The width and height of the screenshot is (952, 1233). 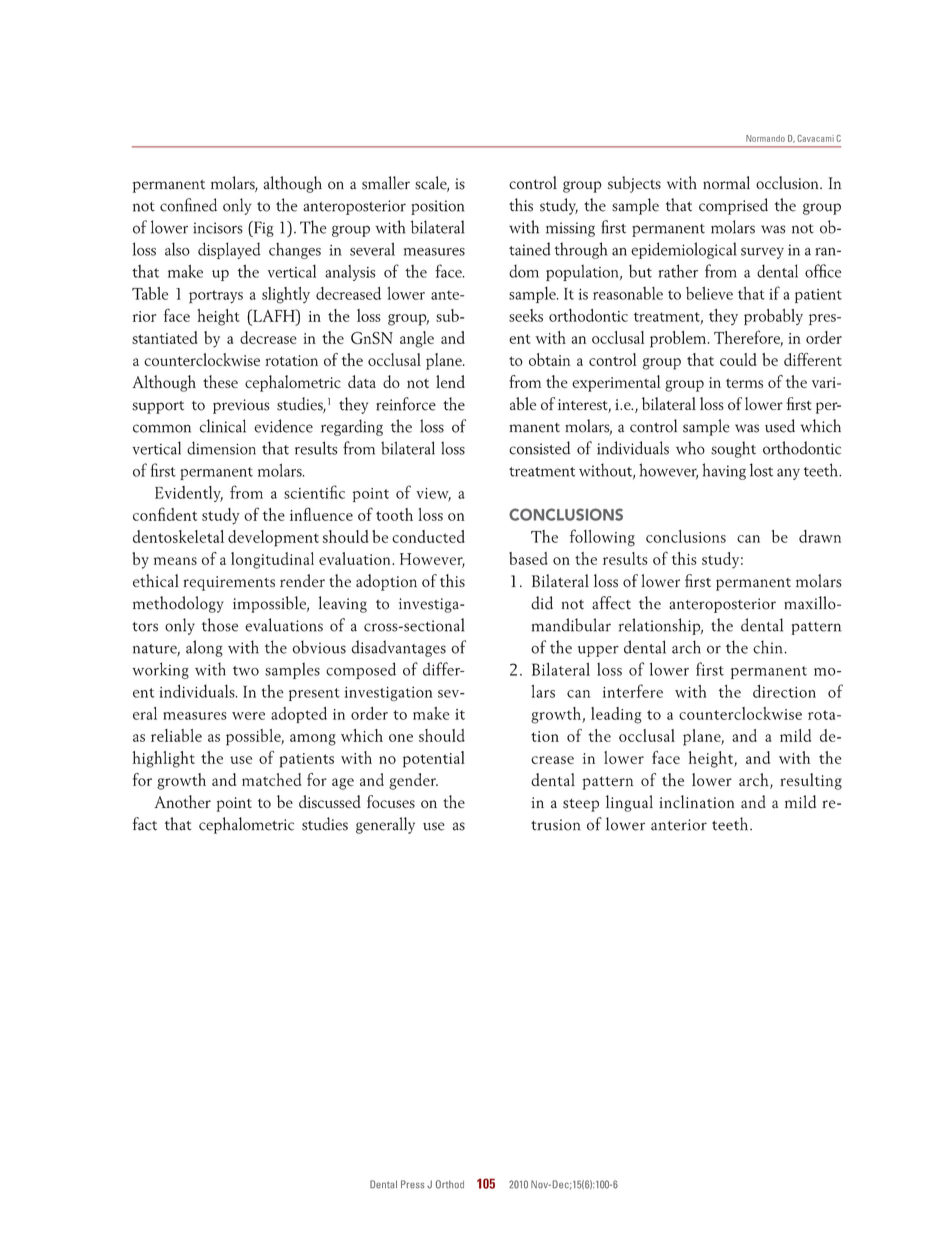 What do you see at coordinates (188, 205) in the screenshot?
I see `confined` at bounding box center [188, 205].
